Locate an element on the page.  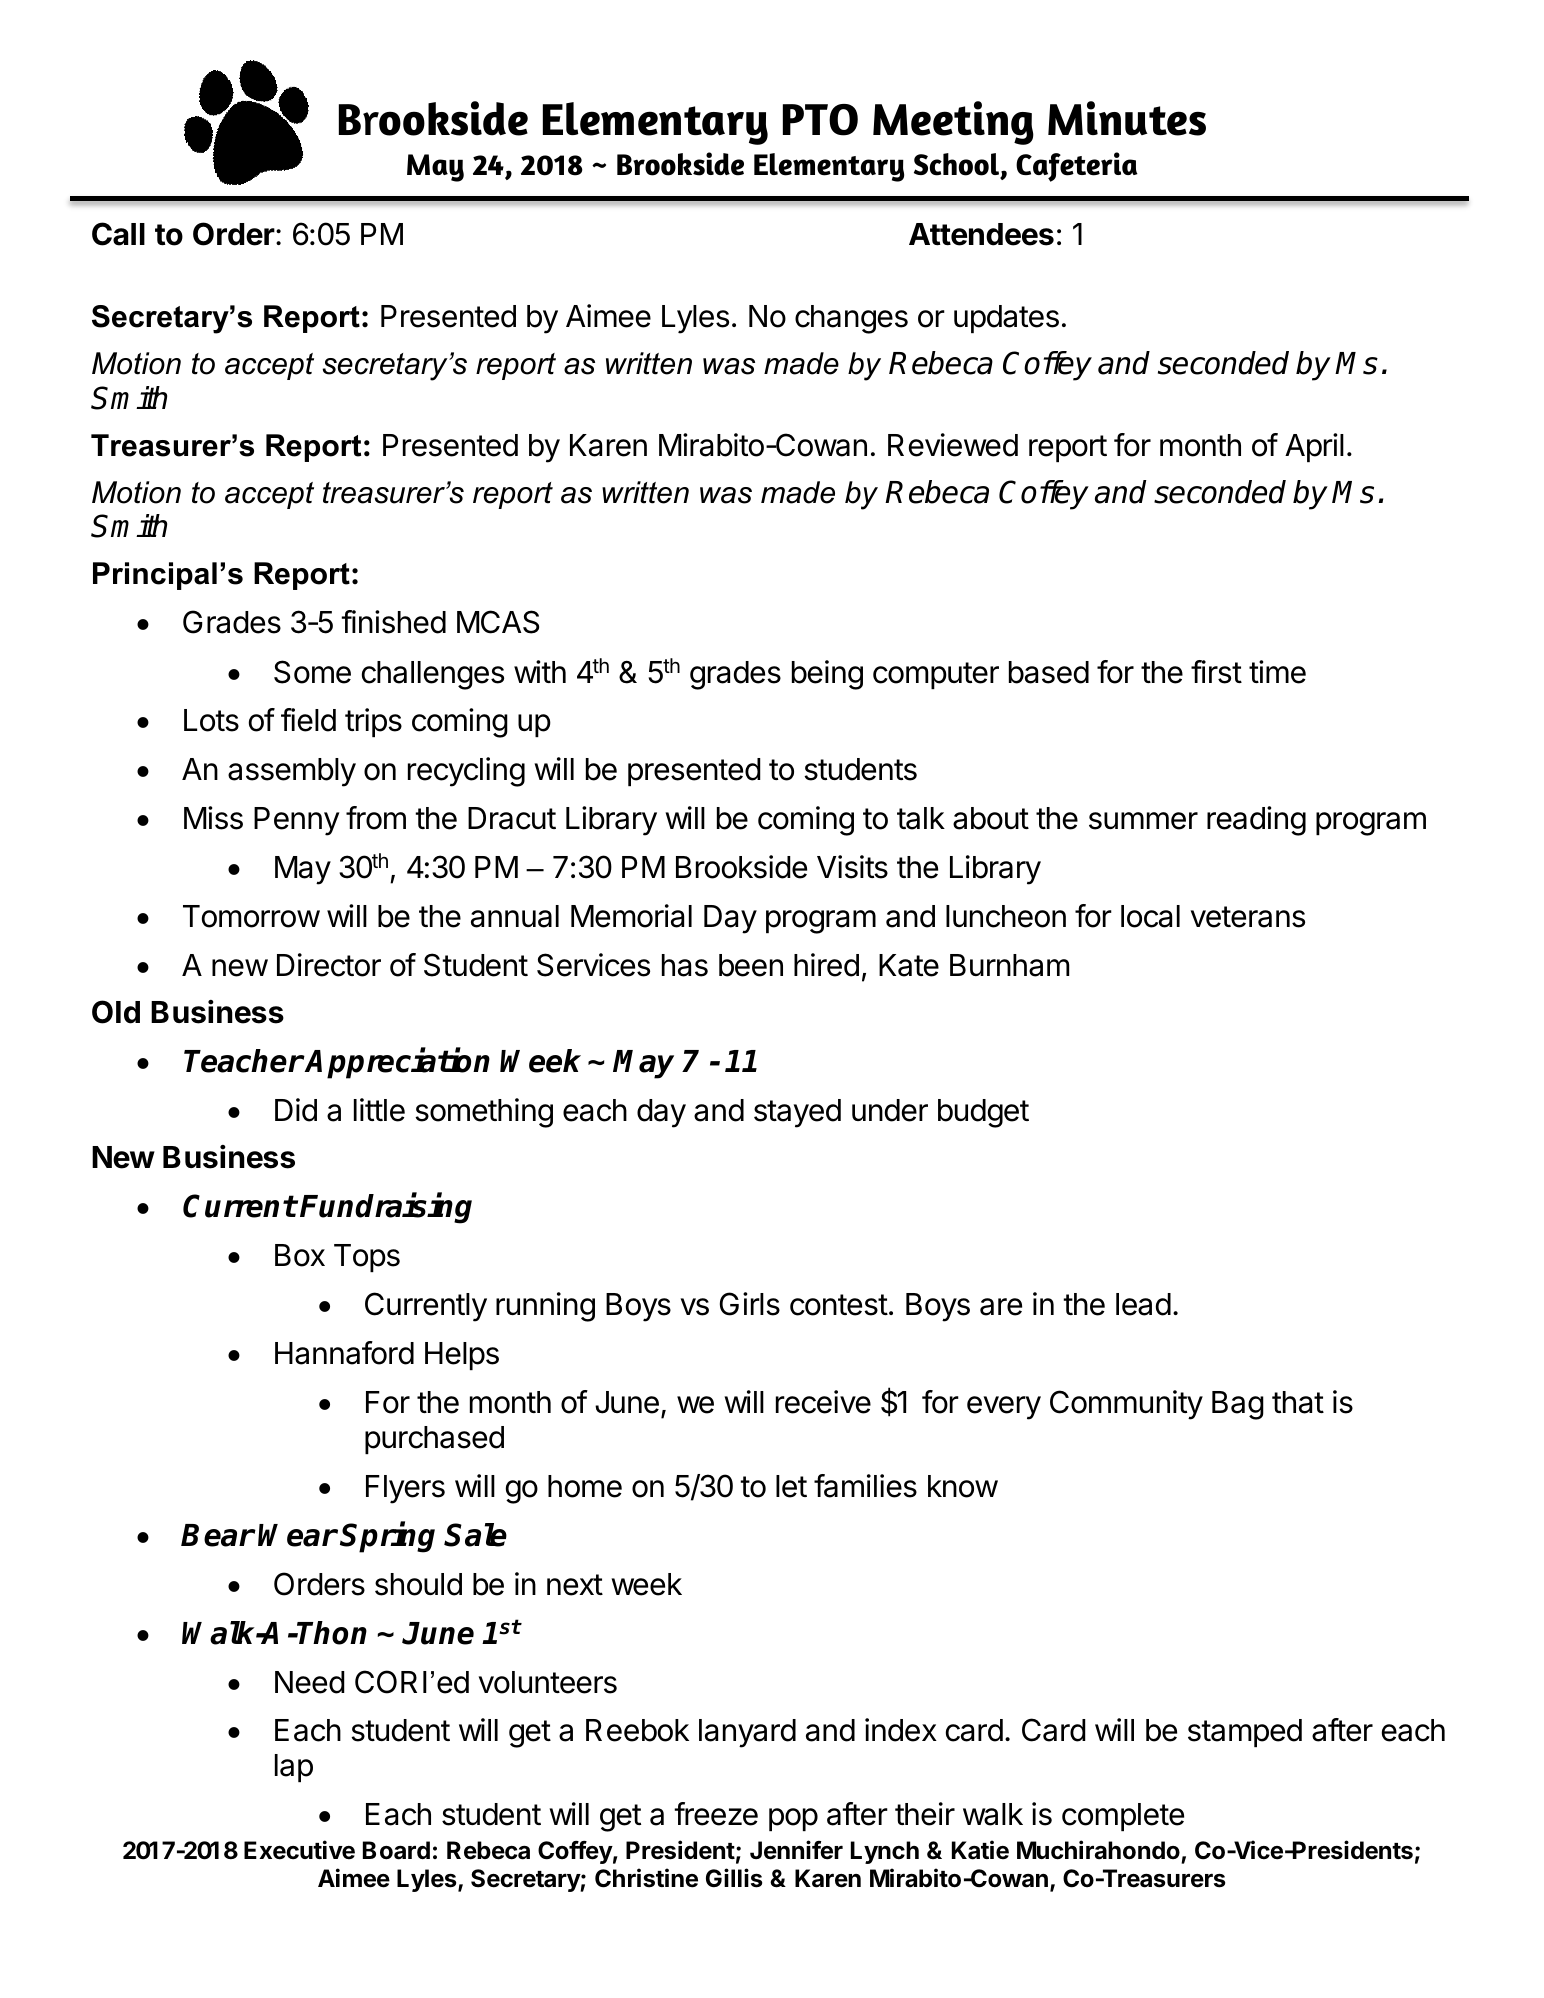
Girls is located at coordinates (750, 1304).
